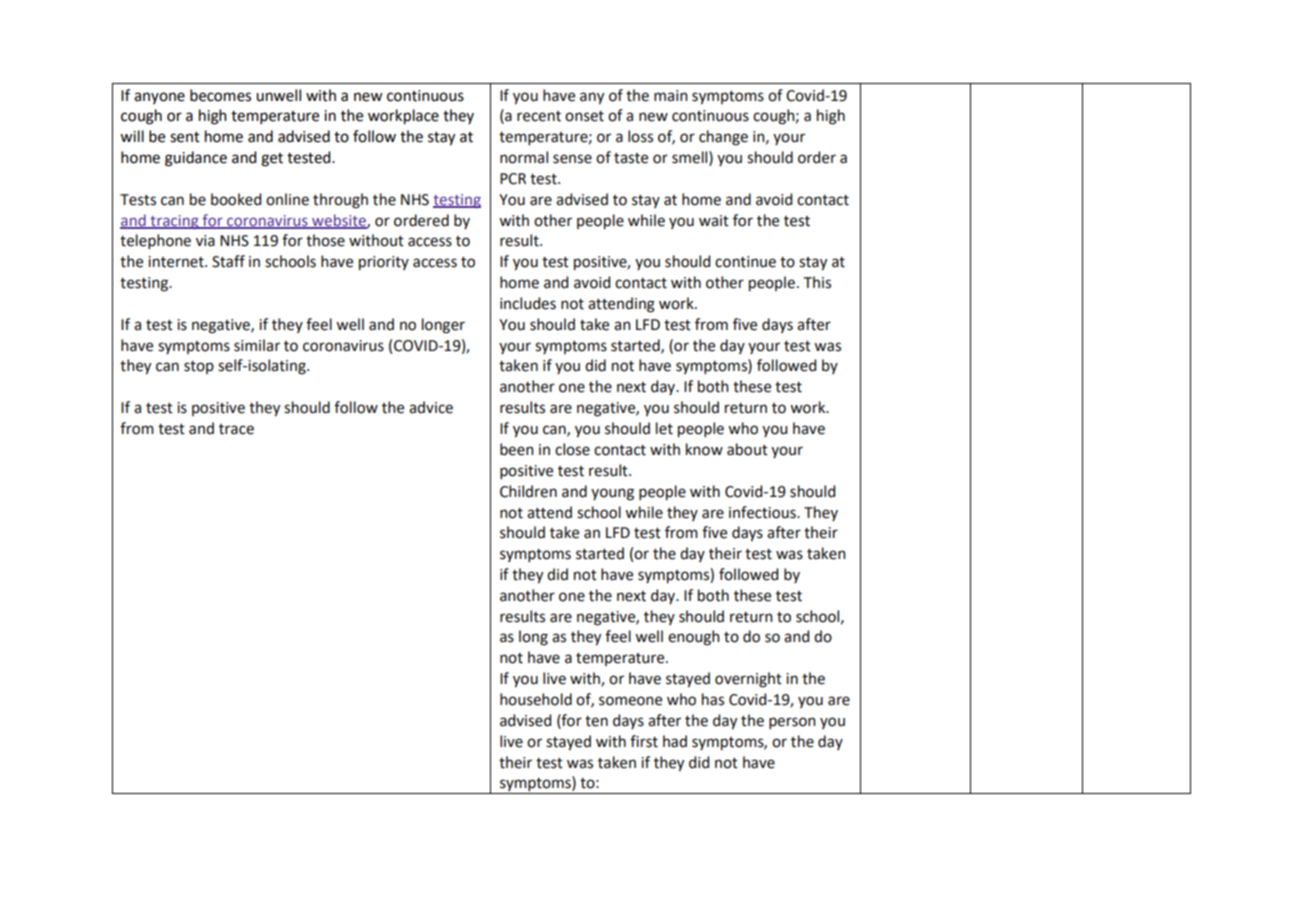  Describe the element at coordinates (630, 701) in the screenshot. I see `someone` at that location.
